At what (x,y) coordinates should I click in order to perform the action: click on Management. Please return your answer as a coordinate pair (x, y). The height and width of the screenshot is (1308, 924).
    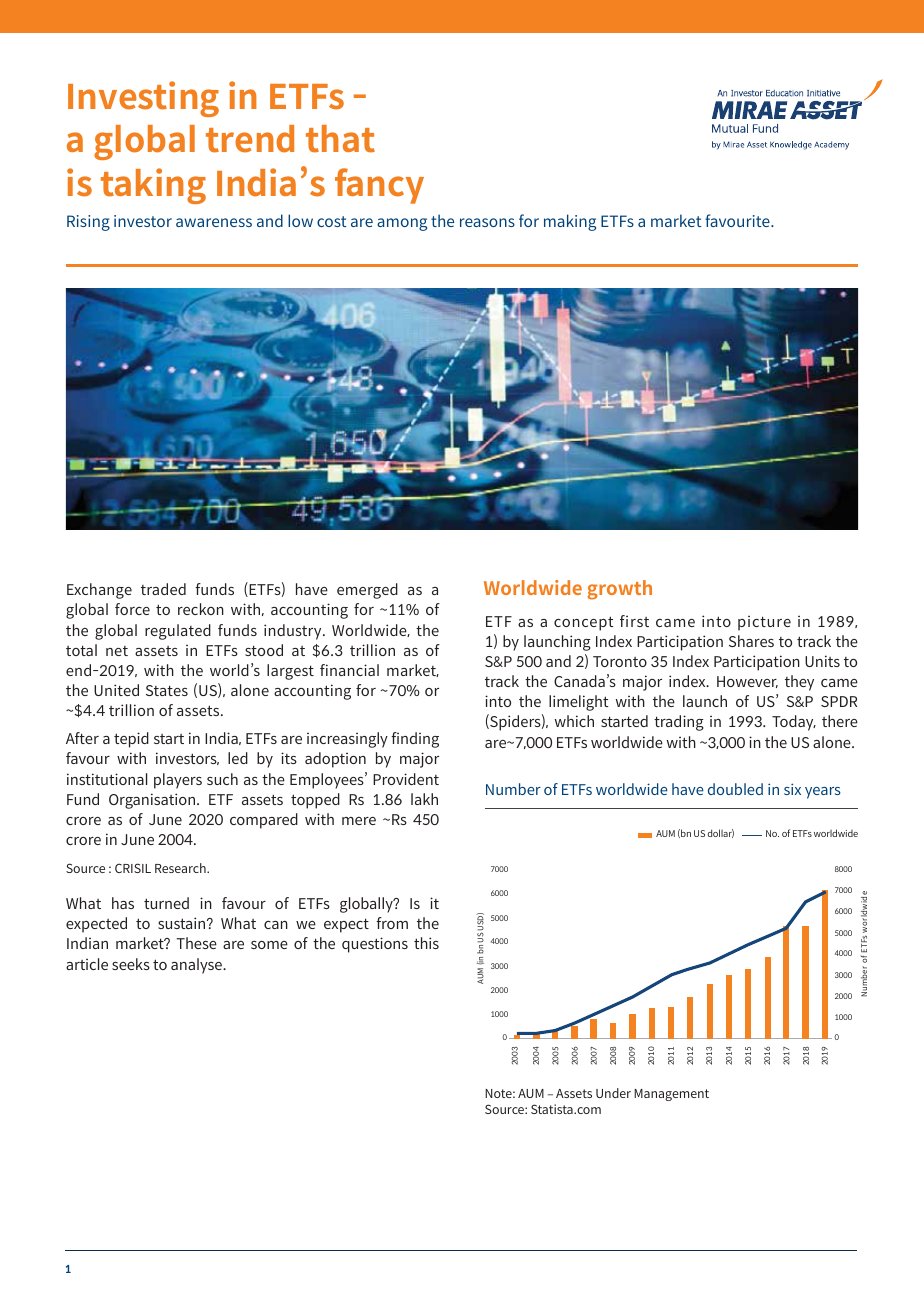
    Looking at the image, I should click on (671, 1095).
